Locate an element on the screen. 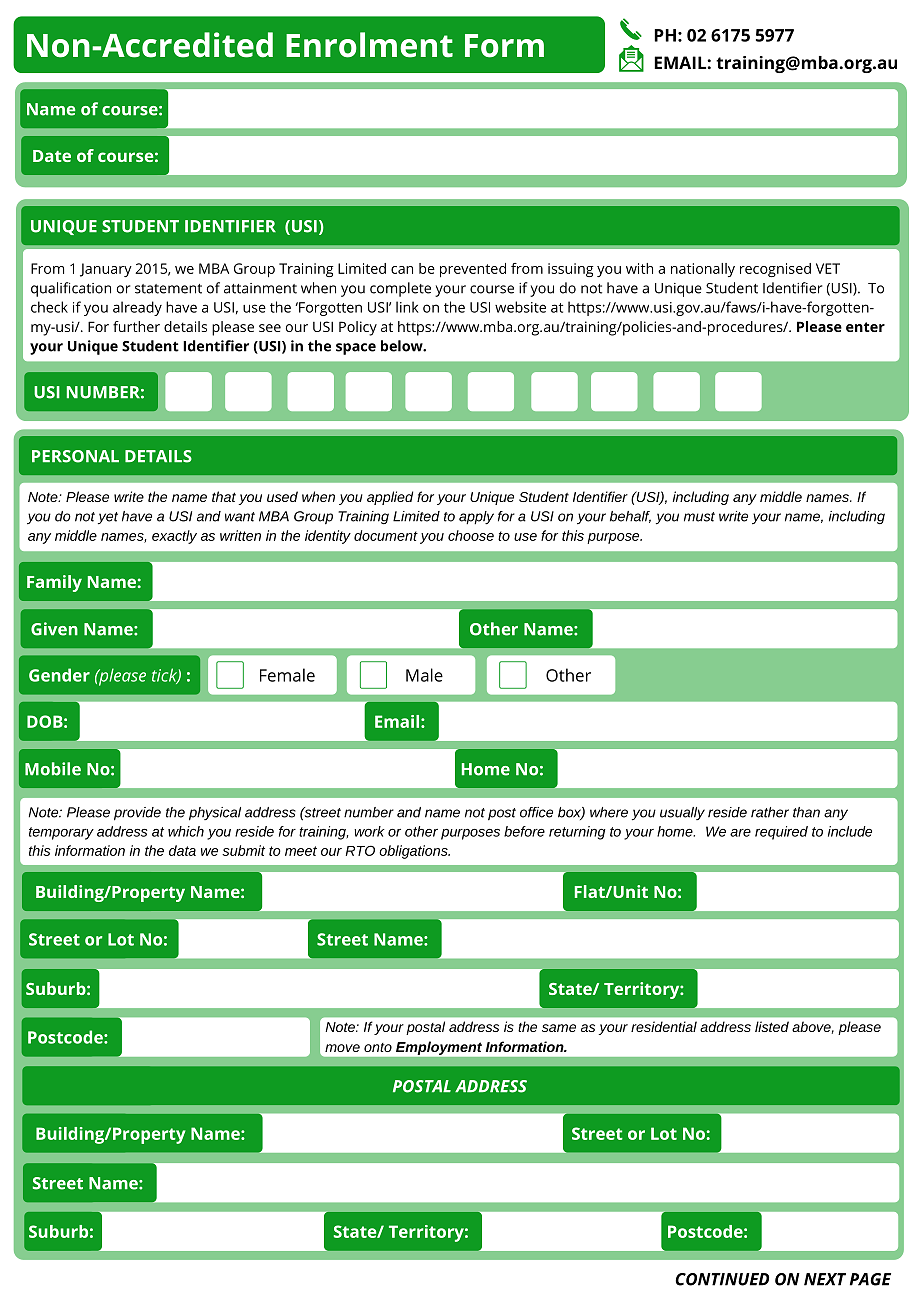  Gender is located at coordinates (59, 675).
